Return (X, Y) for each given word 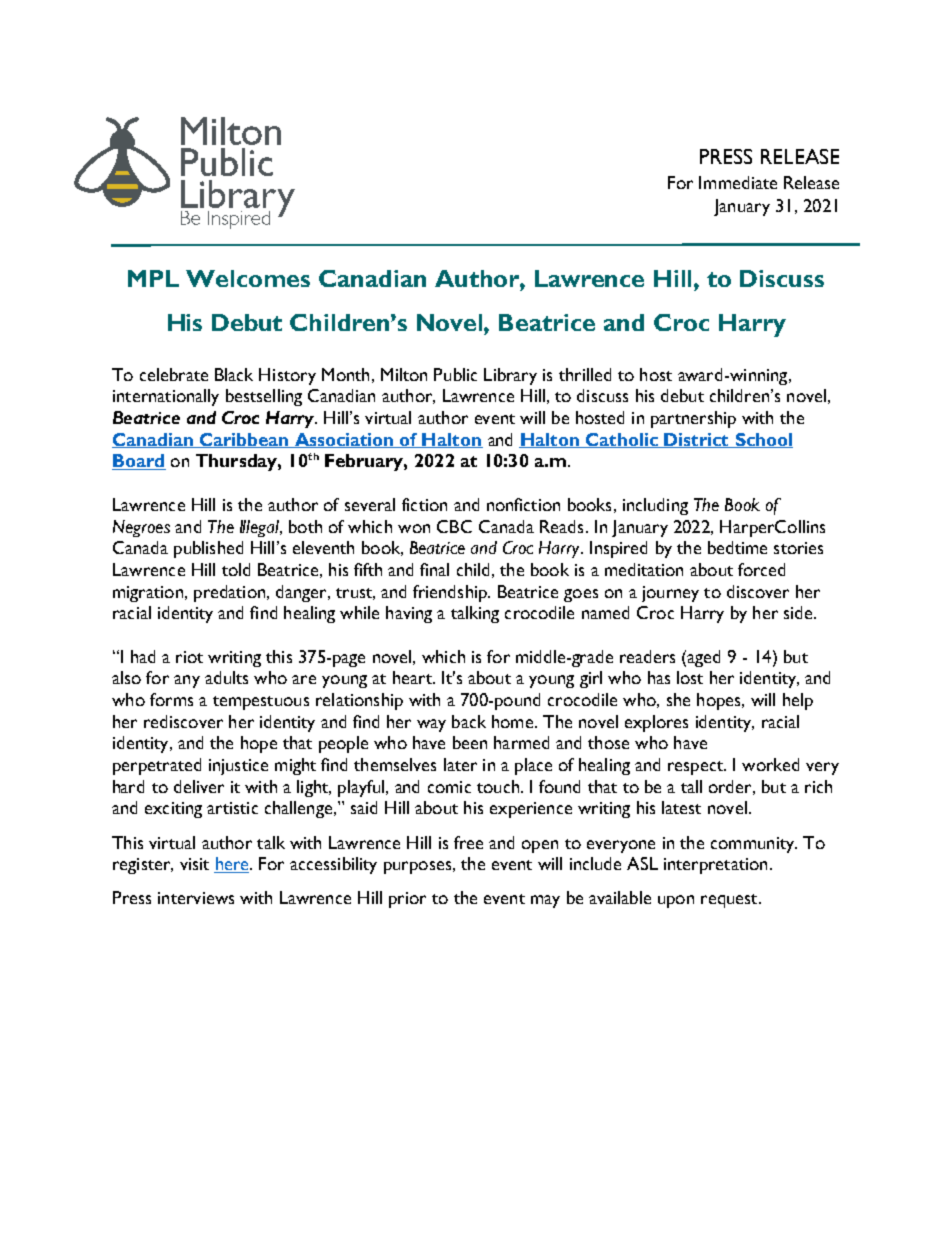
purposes (417, 867)
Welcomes (248, 278)
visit (194, 864)
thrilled (585, 374)
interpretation (715, 866)
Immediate (738, 182)
